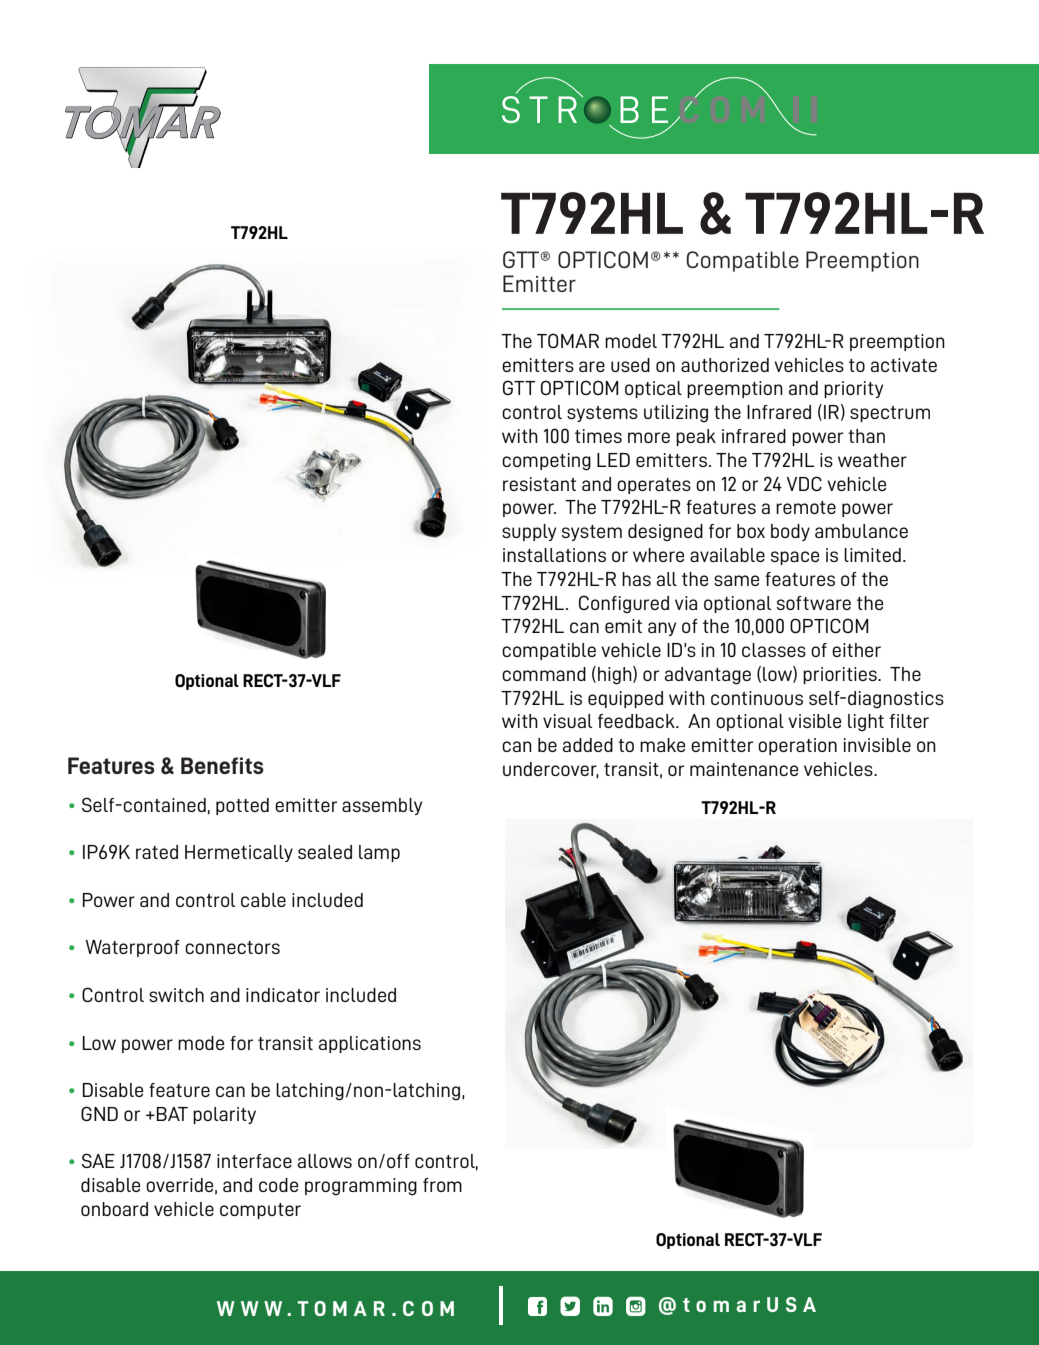  Describe the element at coordinates (853, 389) in the screenshot. I see `priority` at that location.
